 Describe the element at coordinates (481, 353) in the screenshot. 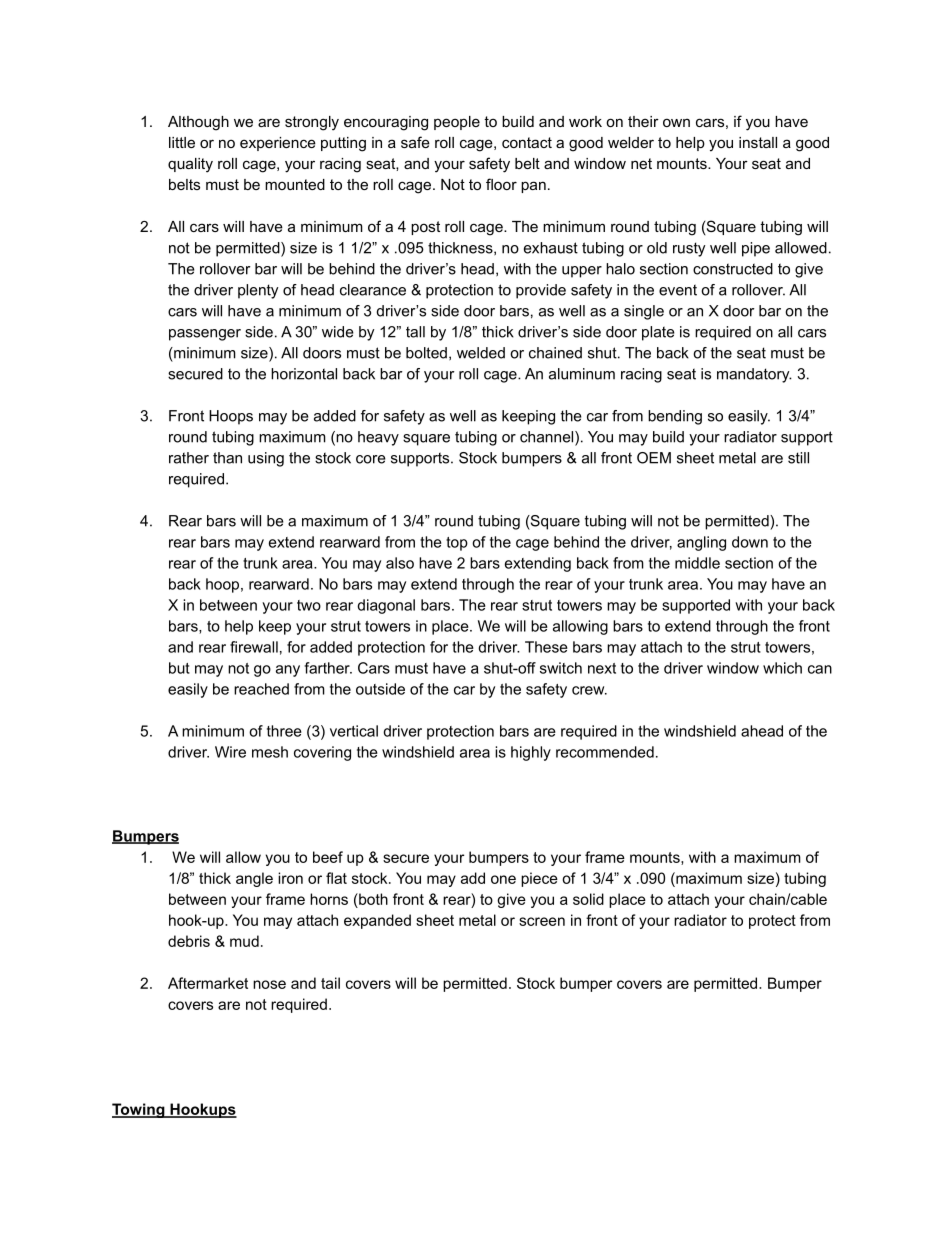

I see `welded` at that location.
